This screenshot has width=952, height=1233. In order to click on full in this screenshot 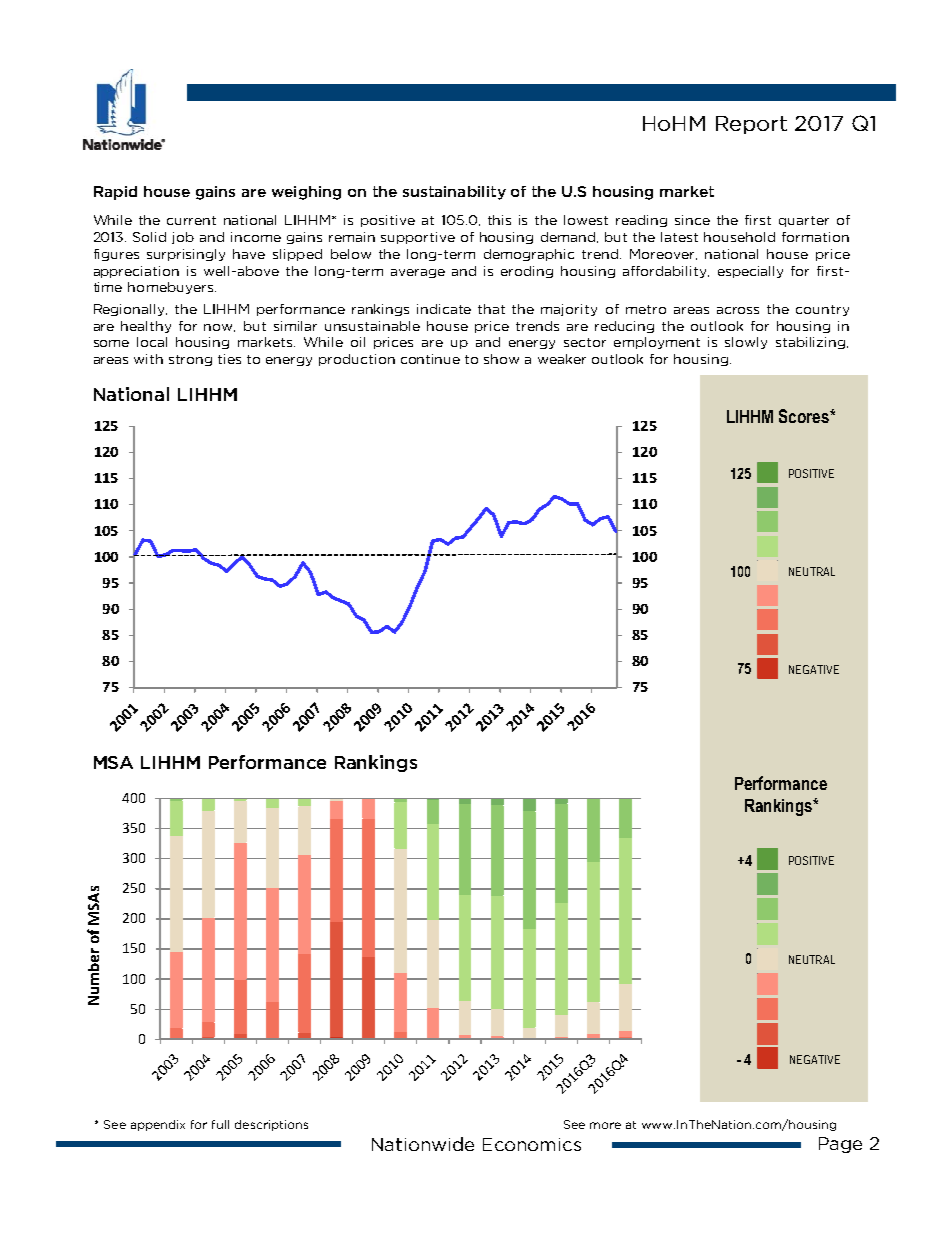, I will do `click(220, 1124)`.
